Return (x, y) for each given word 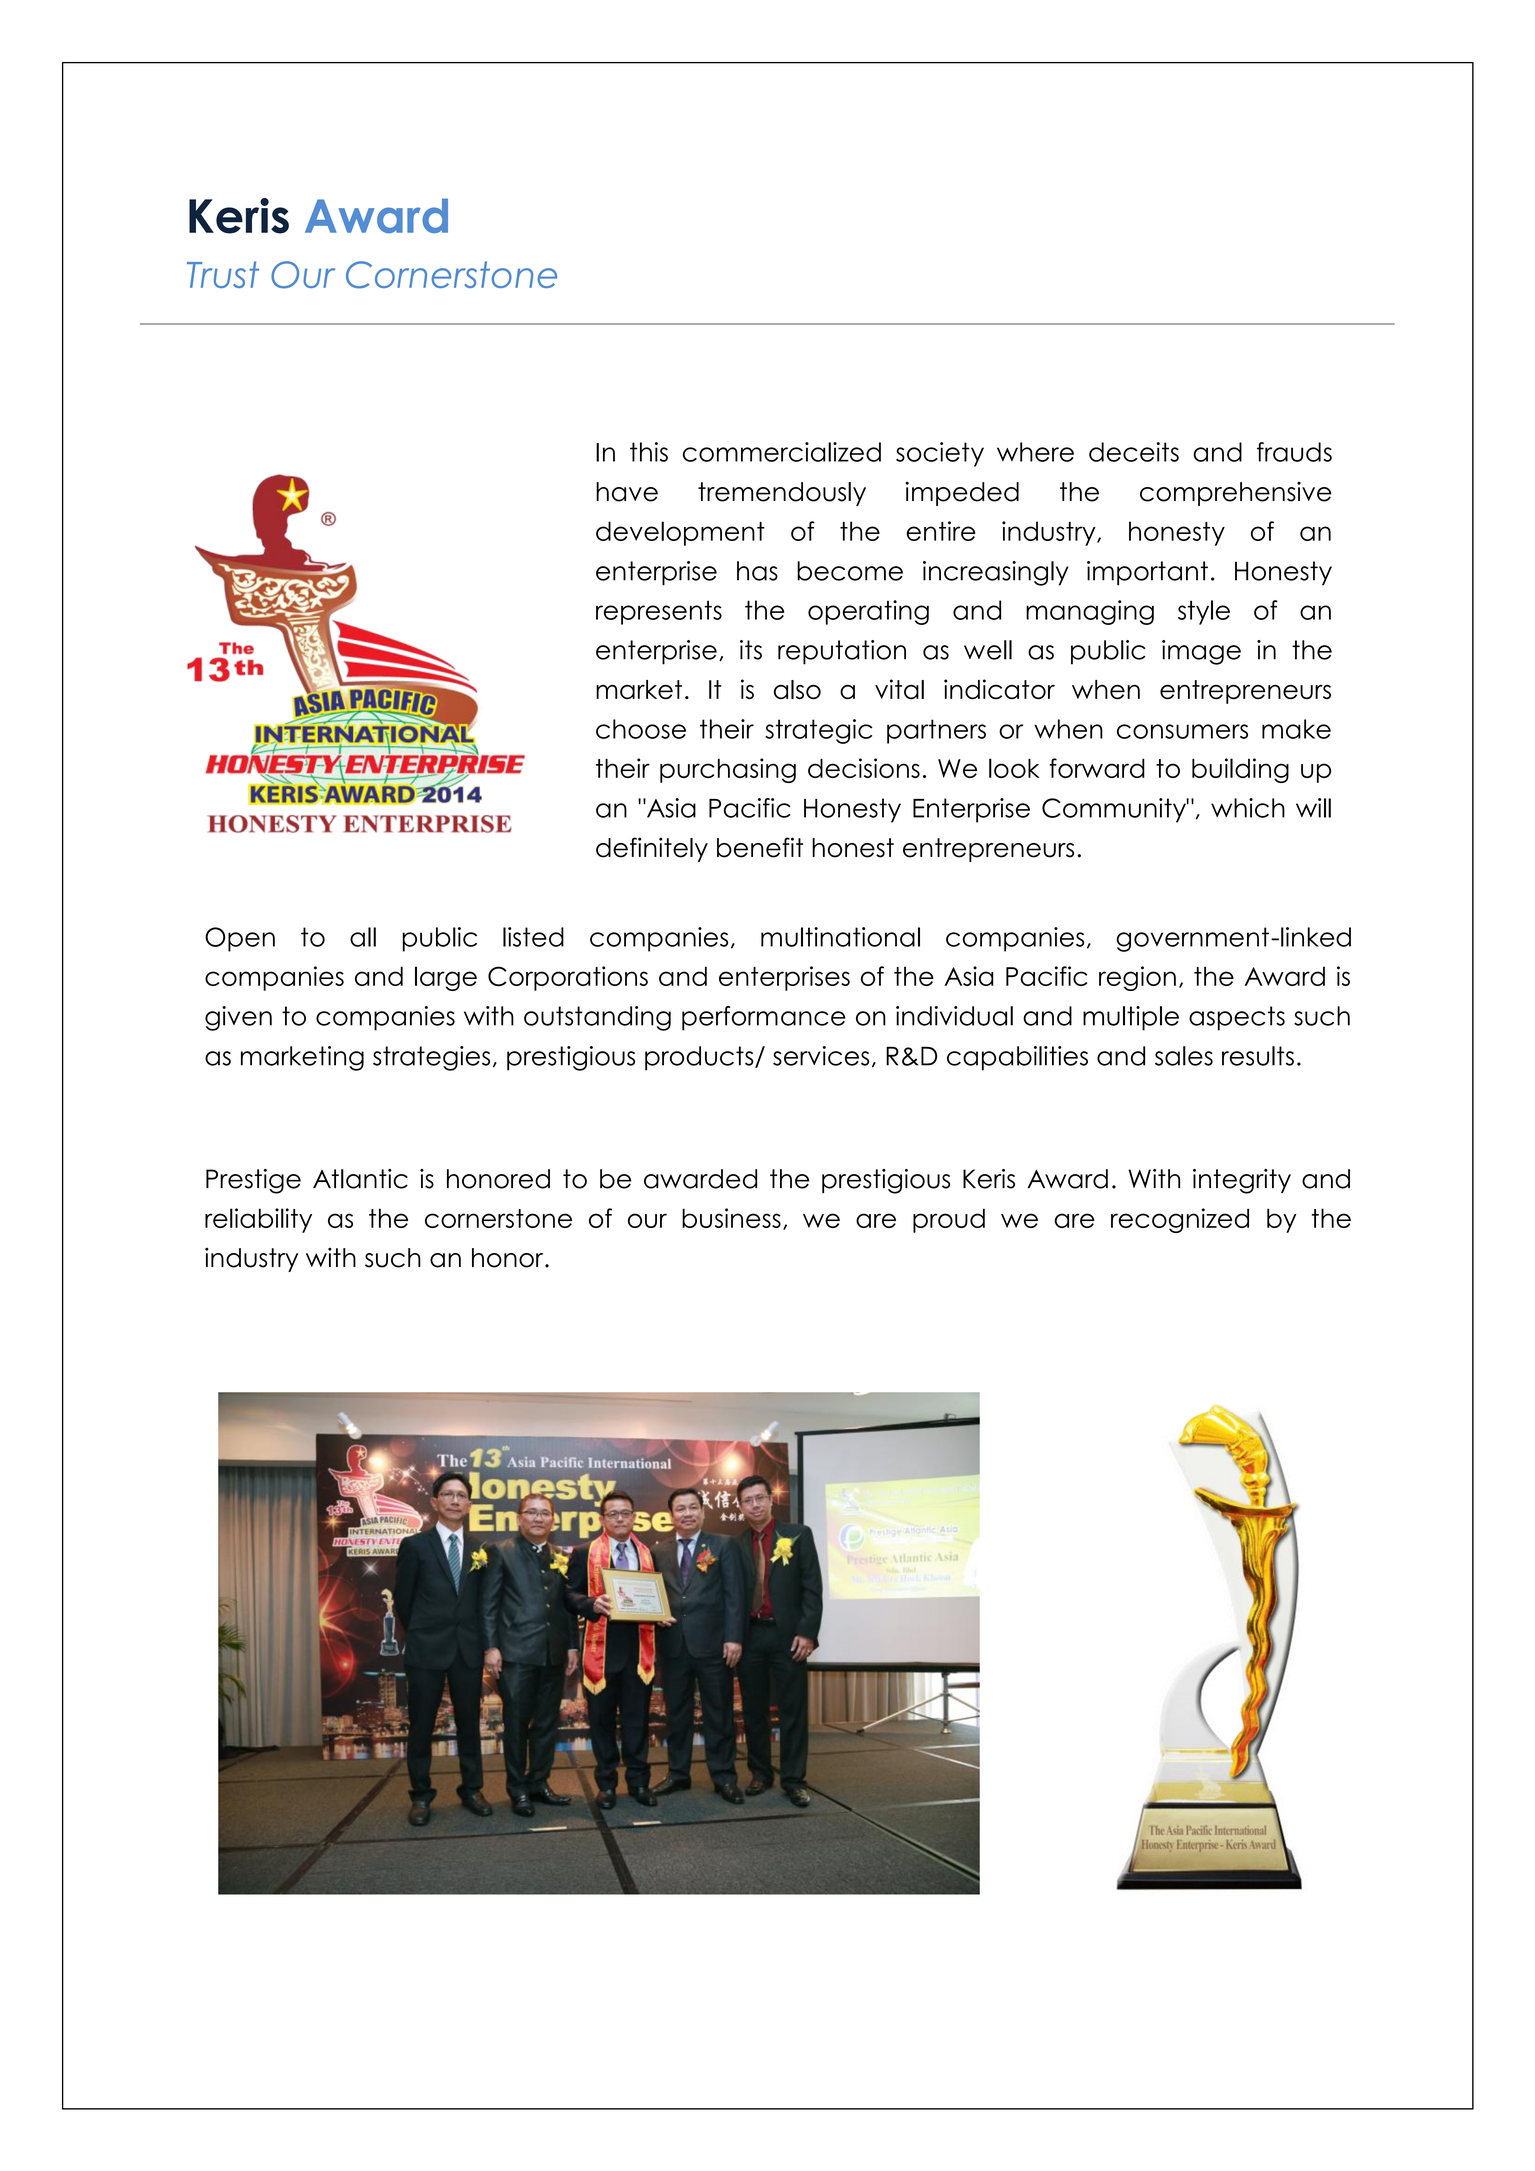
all (363, 937)
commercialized (782, 452)
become (850, 571)
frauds (1294, 452)
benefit (760, 847)
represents (659, 613)
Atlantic (360, 1179)
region (1137, 978)
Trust (223, 274)
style (1204, 612)
